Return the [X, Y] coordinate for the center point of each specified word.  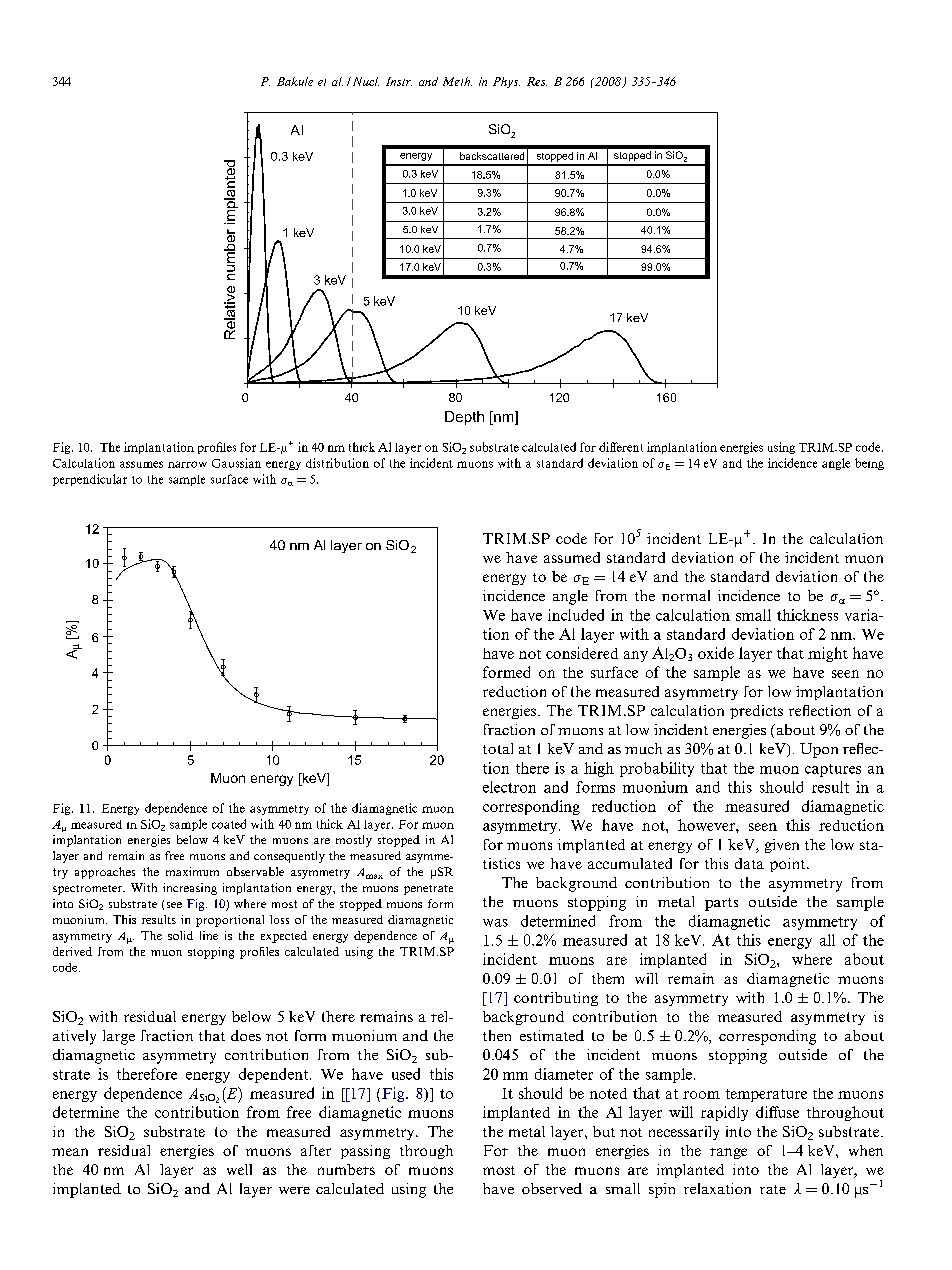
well [239, 1169]
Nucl [364, 81]
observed [552, 1188]
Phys [506, 82]
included [576, 615]
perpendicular [90, 480]
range [728, 1153]
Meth [457, 81]
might [828, 654]
